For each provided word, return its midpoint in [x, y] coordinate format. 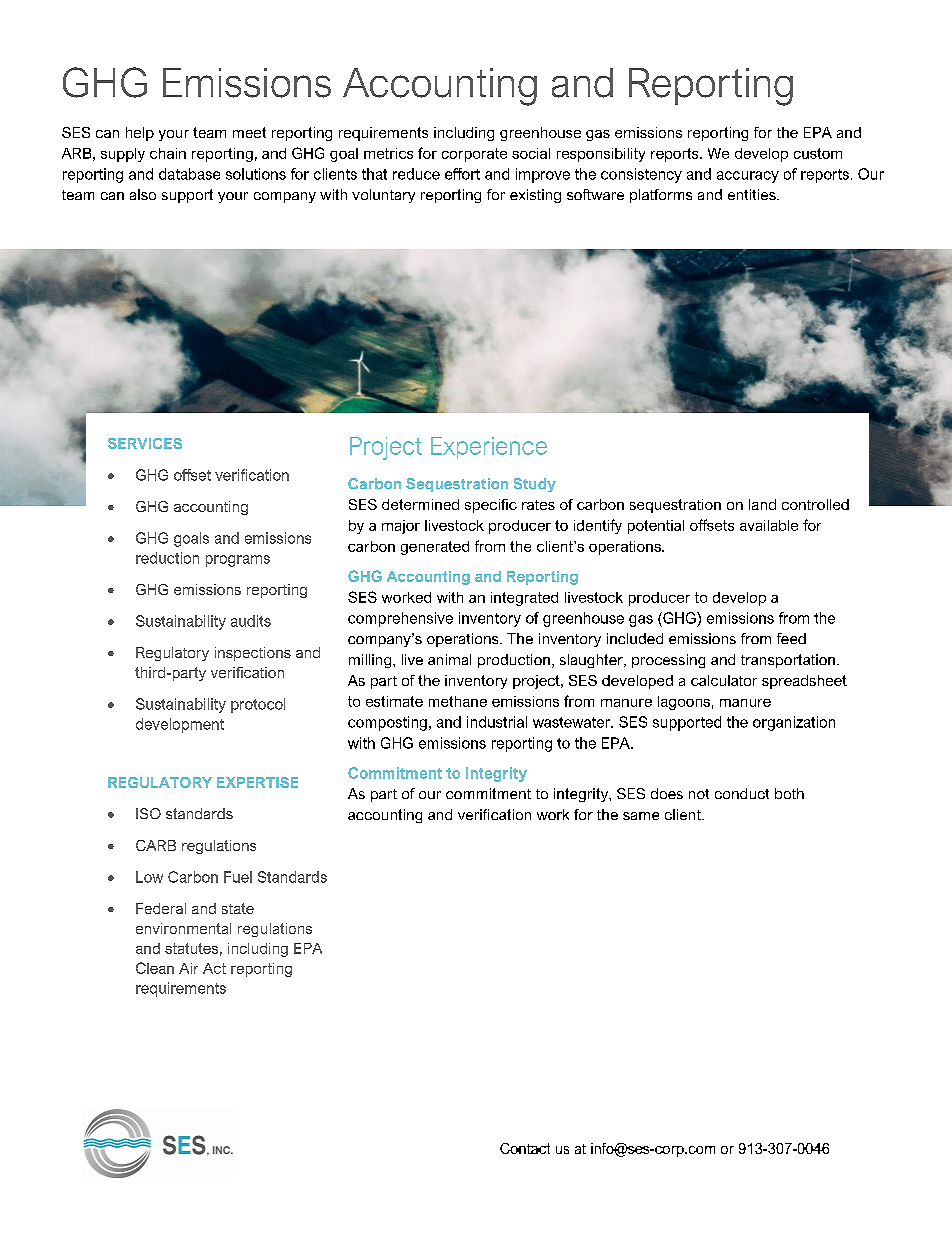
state [238, 908]
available [769, 525]
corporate [474, 155]
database [189, 174]
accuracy [748, 177]
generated [435, 548]
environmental [183, 928]
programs [238, 561]
